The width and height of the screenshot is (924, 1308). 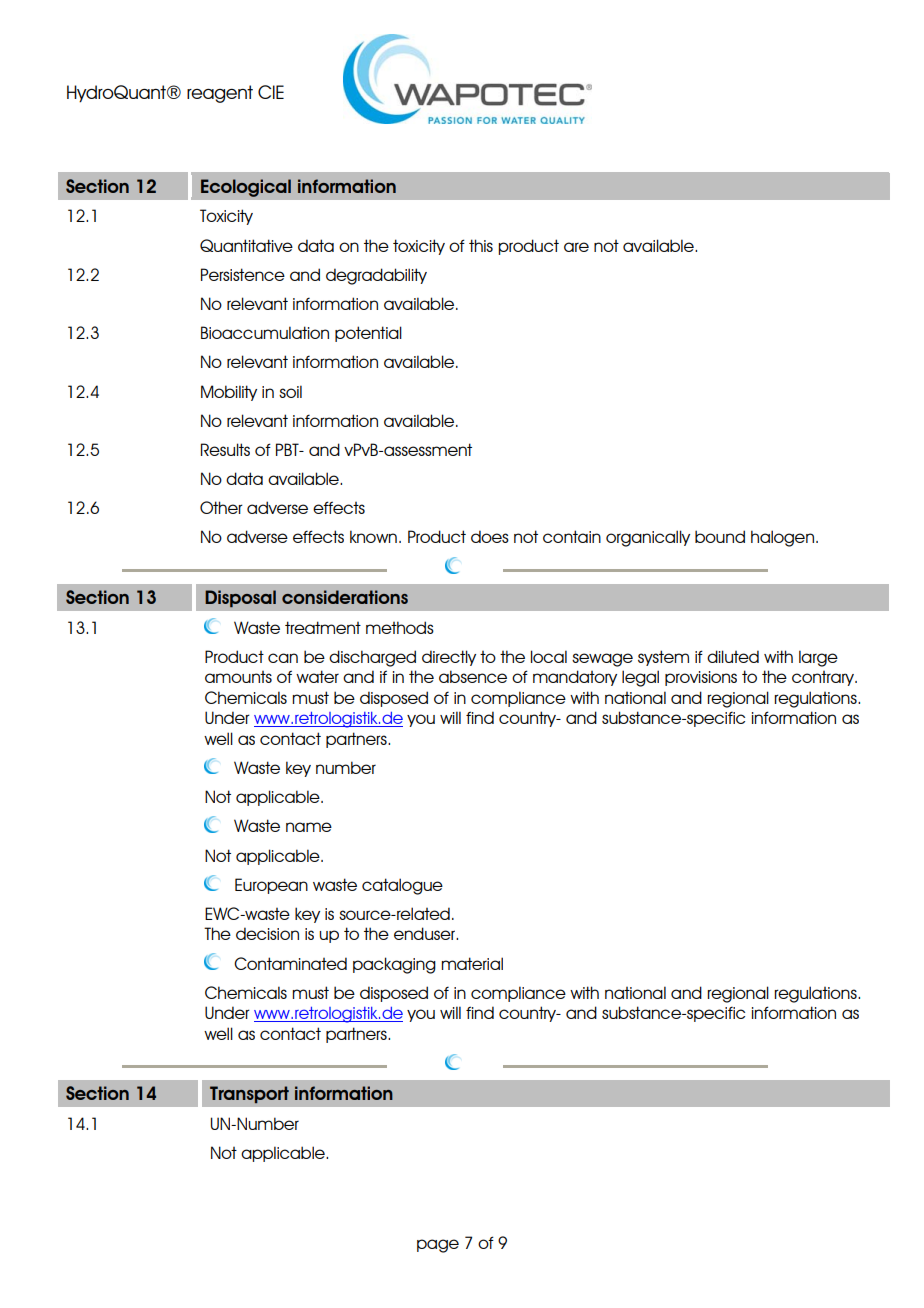 What do you see at coordinates (490, 536) in the screenshot?
I see `does` at bounding box center [490, 536].
